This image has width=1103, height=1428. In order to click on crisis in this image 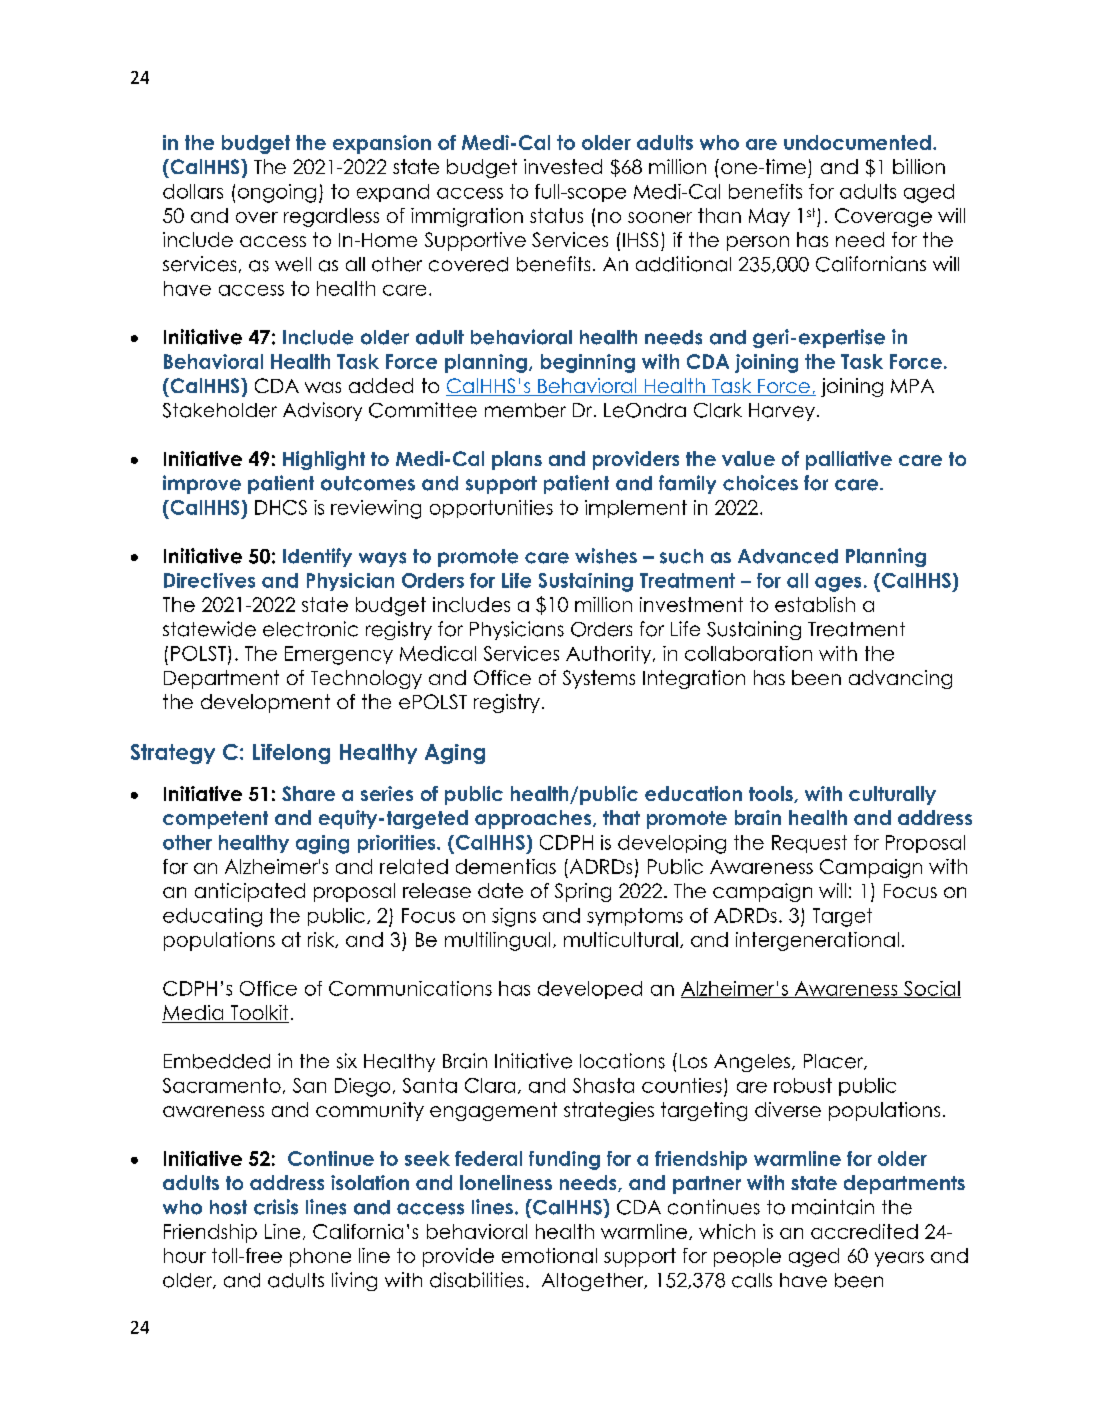, I will do `click(276, 1207)`.
